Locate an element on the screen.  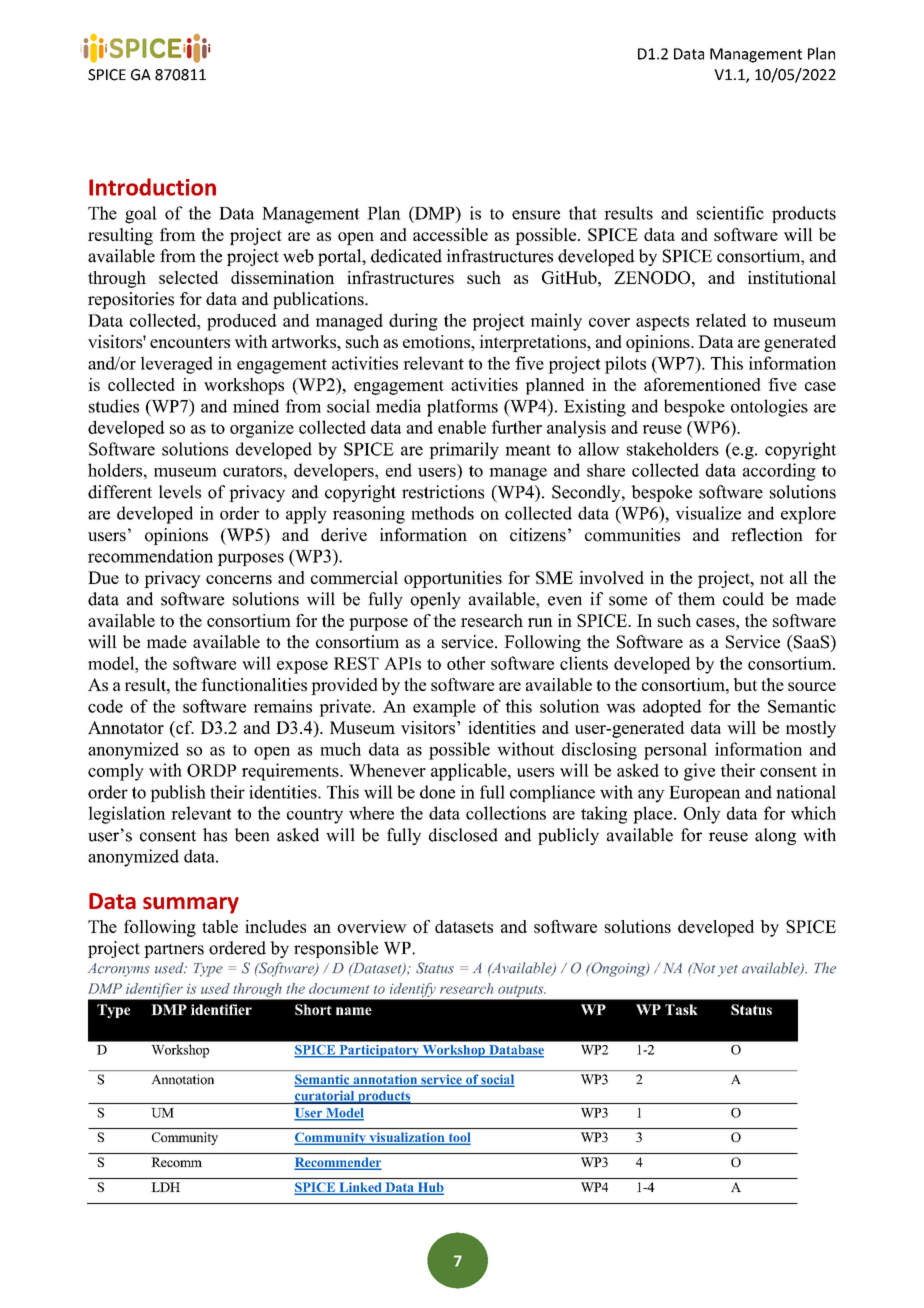
but is located at coordinates (746, 684).
